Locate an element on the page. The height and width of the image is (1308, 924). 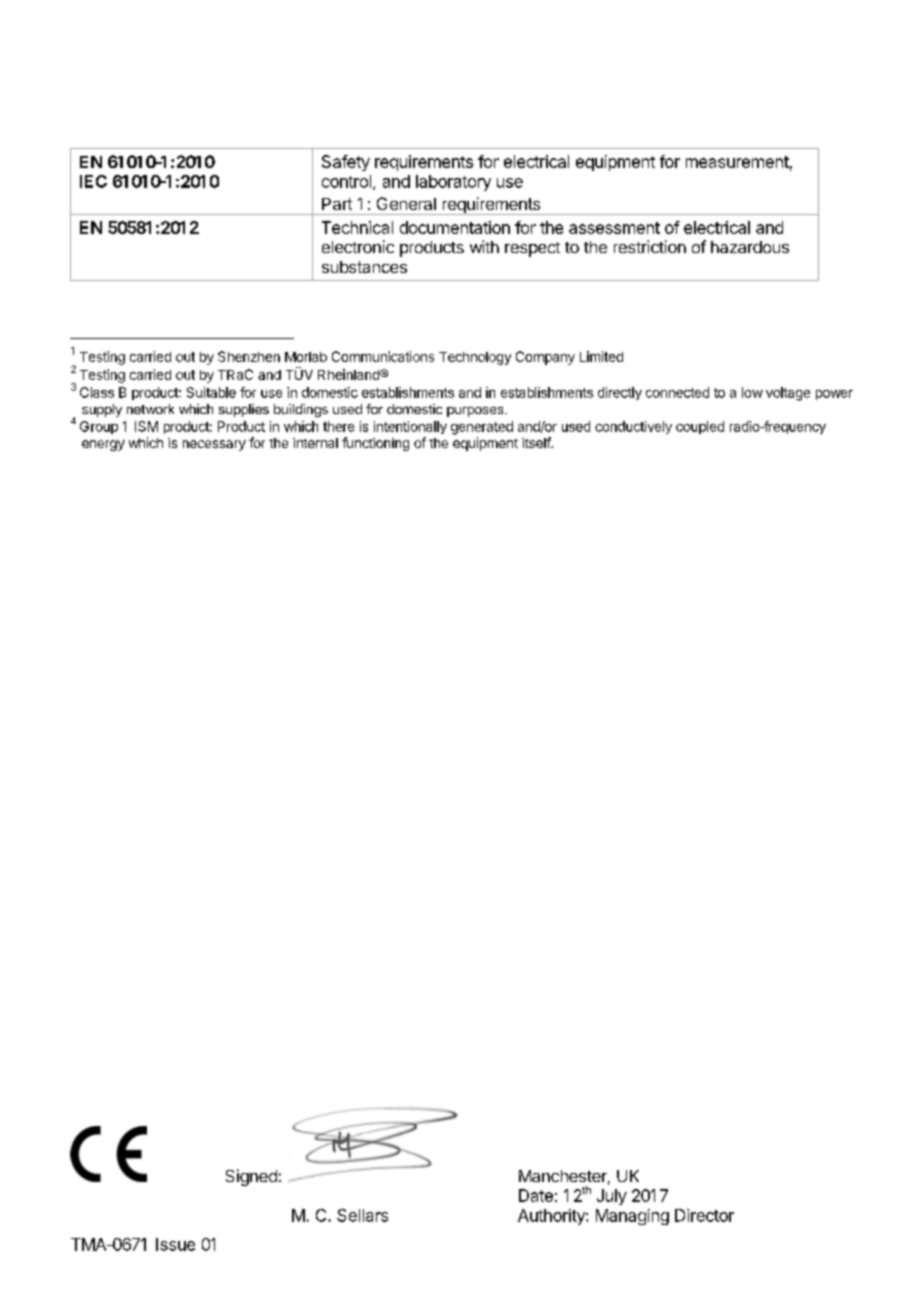
Date is located at coordinates (536, 1195).
